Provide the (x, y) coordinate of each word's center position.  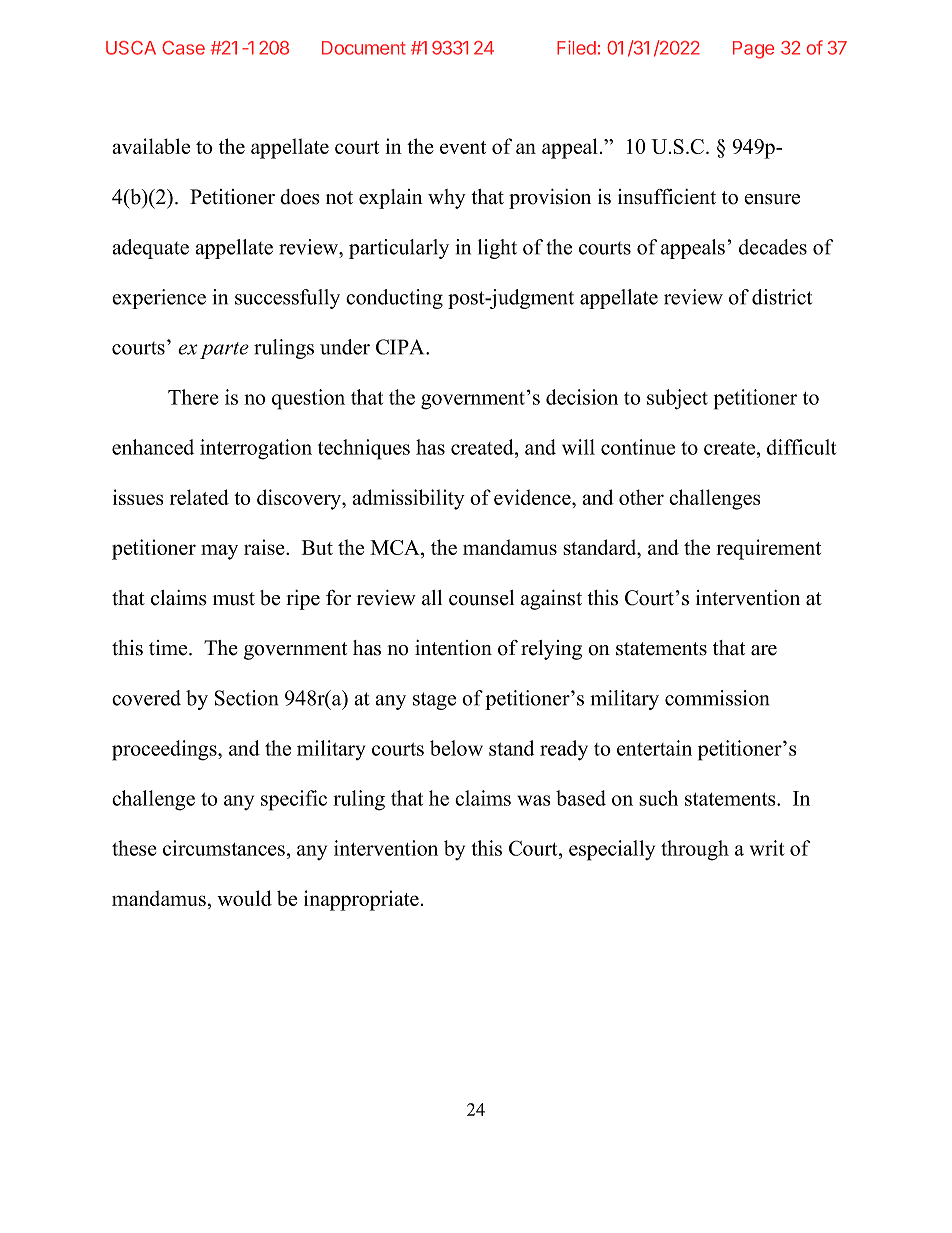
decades (773, 247)
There (193, 397)
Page (753, 50)
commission (717, 698)
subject (677, 399)
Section (246, 698)
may (219, 552)
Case (183, 48)
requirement (768, 549)
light (497, 249)
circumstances (224, 848)
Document (364, 48)
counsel (481, 598)
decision (582, 397)
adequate (151, 249)
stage (434, 701)
